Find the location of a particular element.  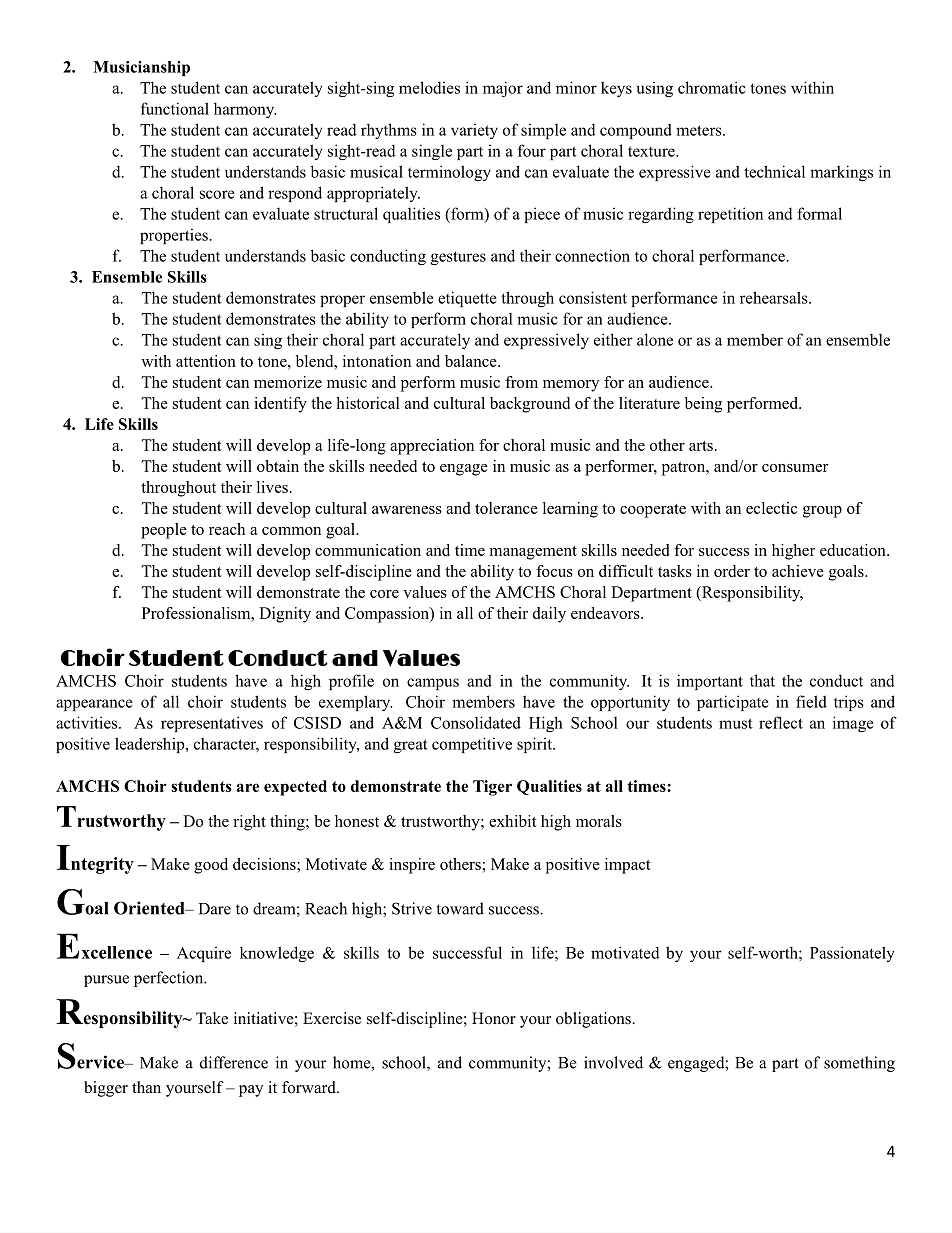

functional is located at coordinates (175, 108).
